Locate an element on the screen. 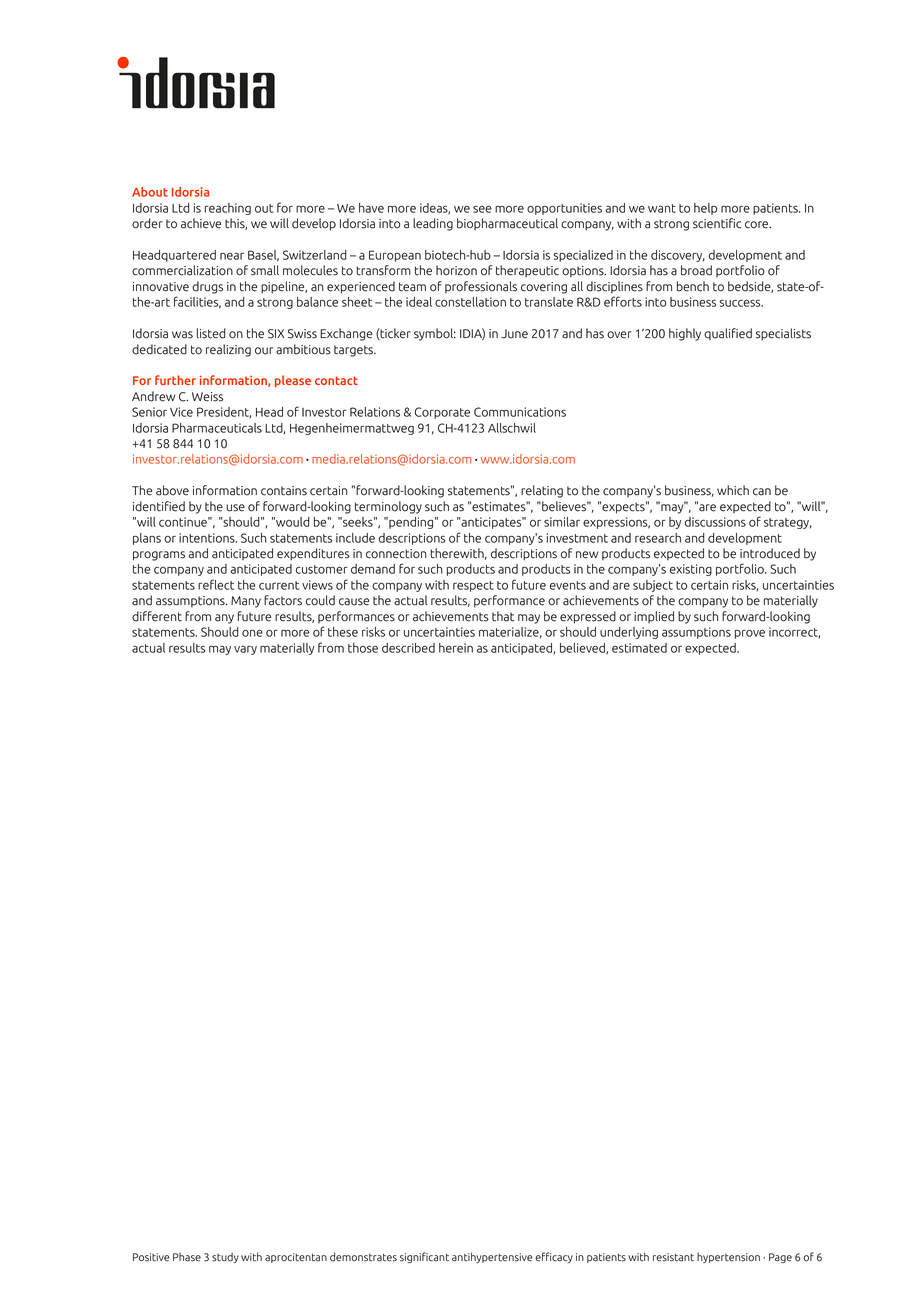 The height and width of the screenshot is (1308, 924). leading is located at coordinates (433, 224).
